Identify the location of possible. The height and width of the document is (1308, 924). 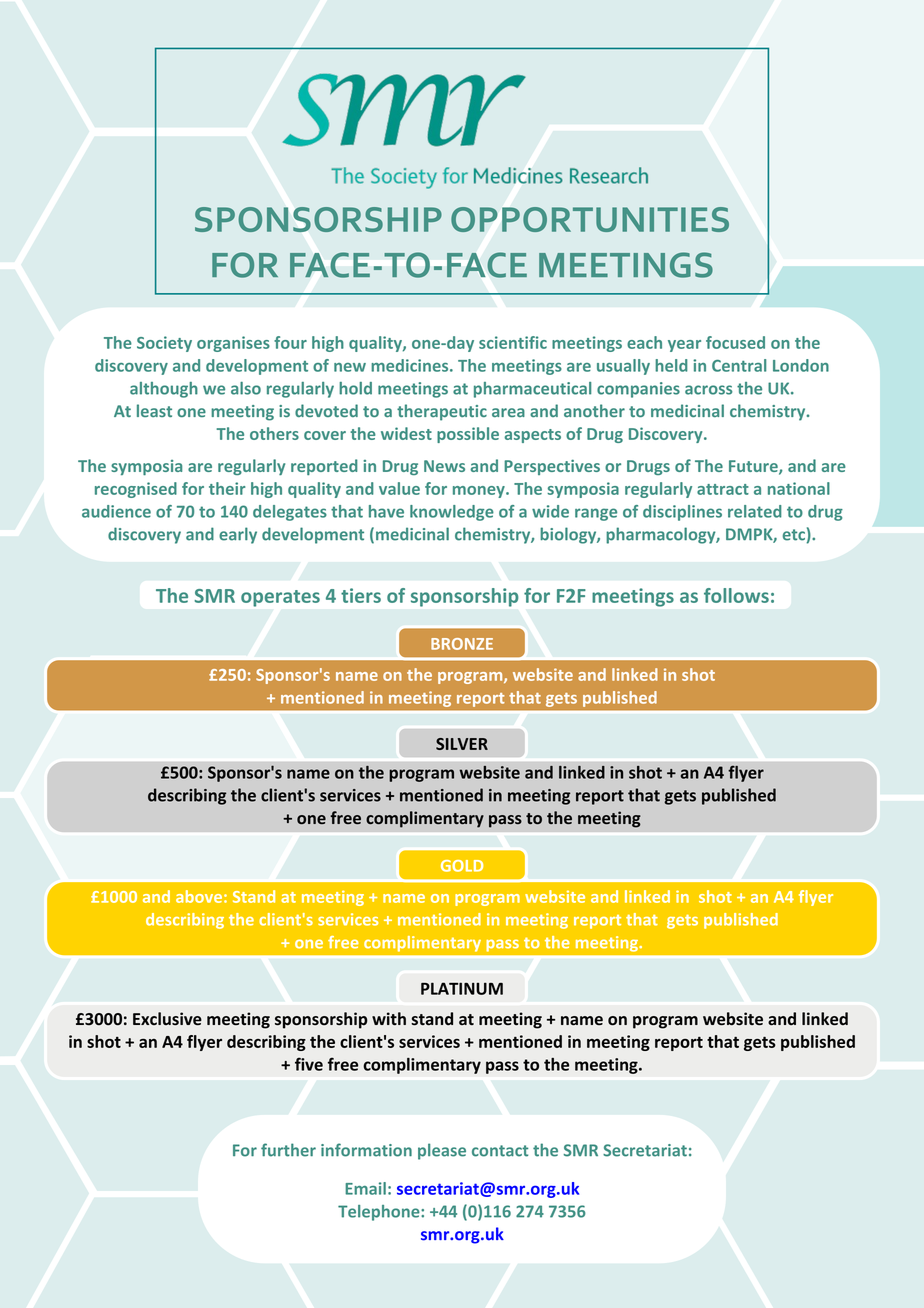
(468, 435).
